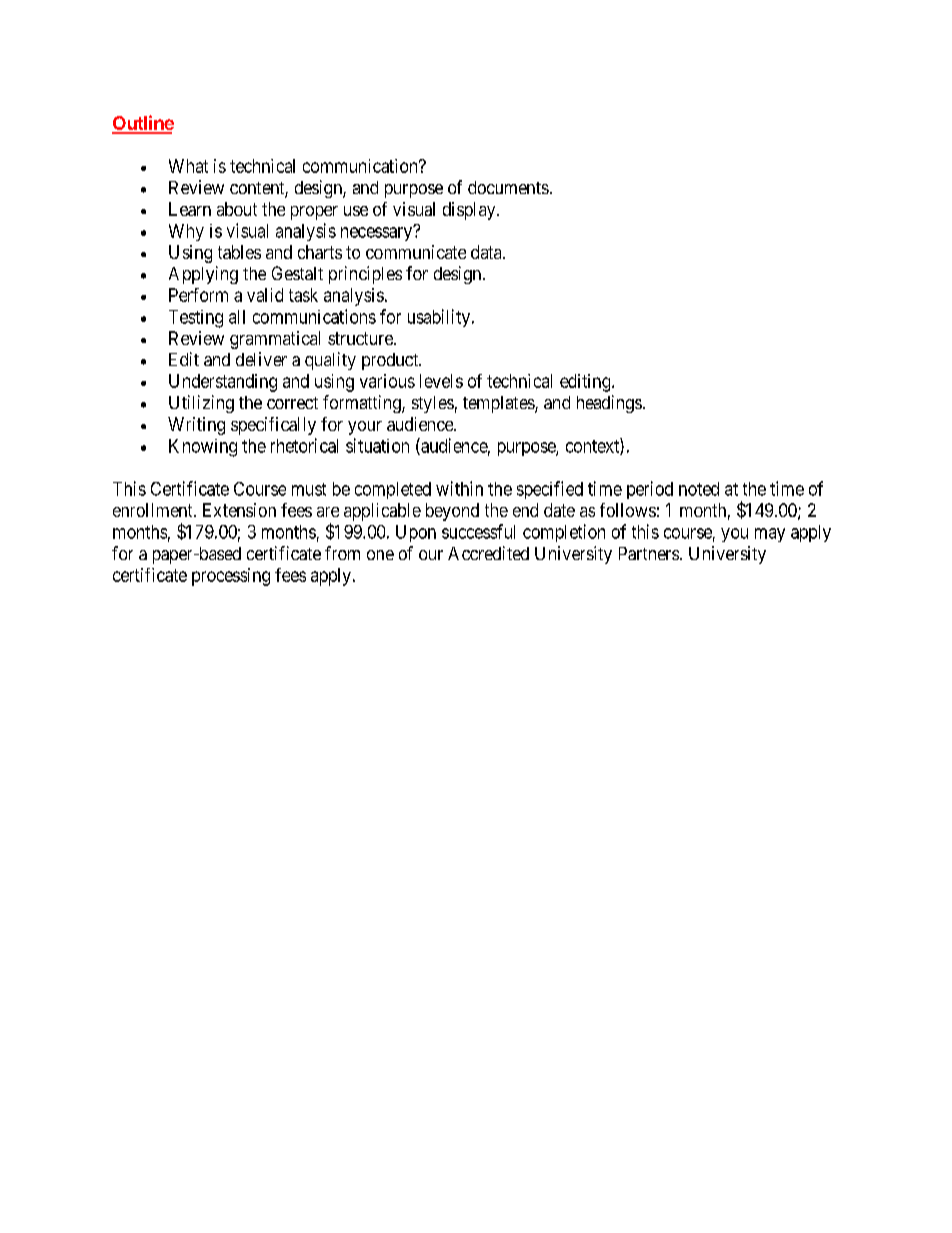 This image has height=1233, width=952. I want to click on headings, so click(609, 404).
